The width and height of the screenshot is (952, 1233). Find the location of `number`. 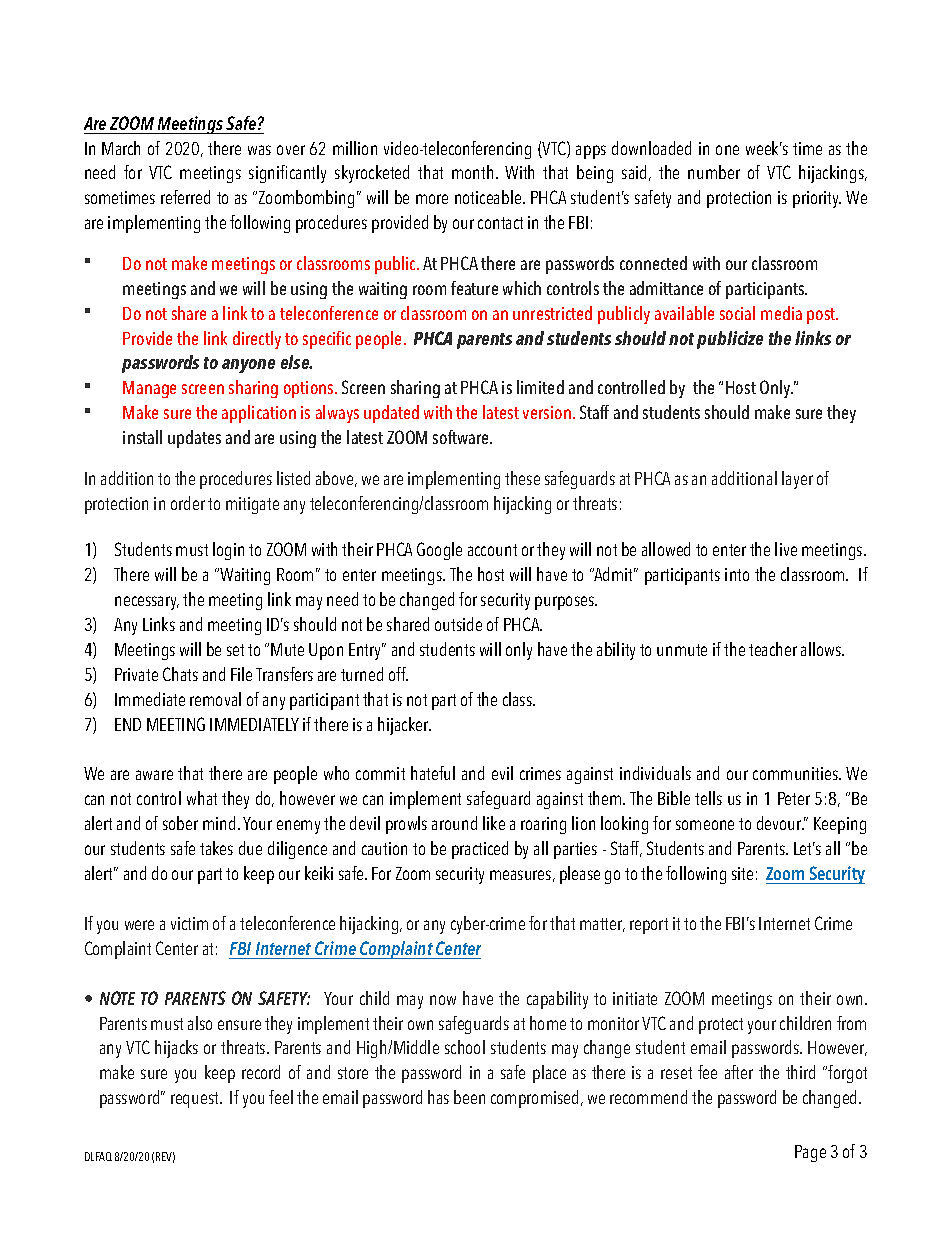

number is located at coordinates (714, 172).
